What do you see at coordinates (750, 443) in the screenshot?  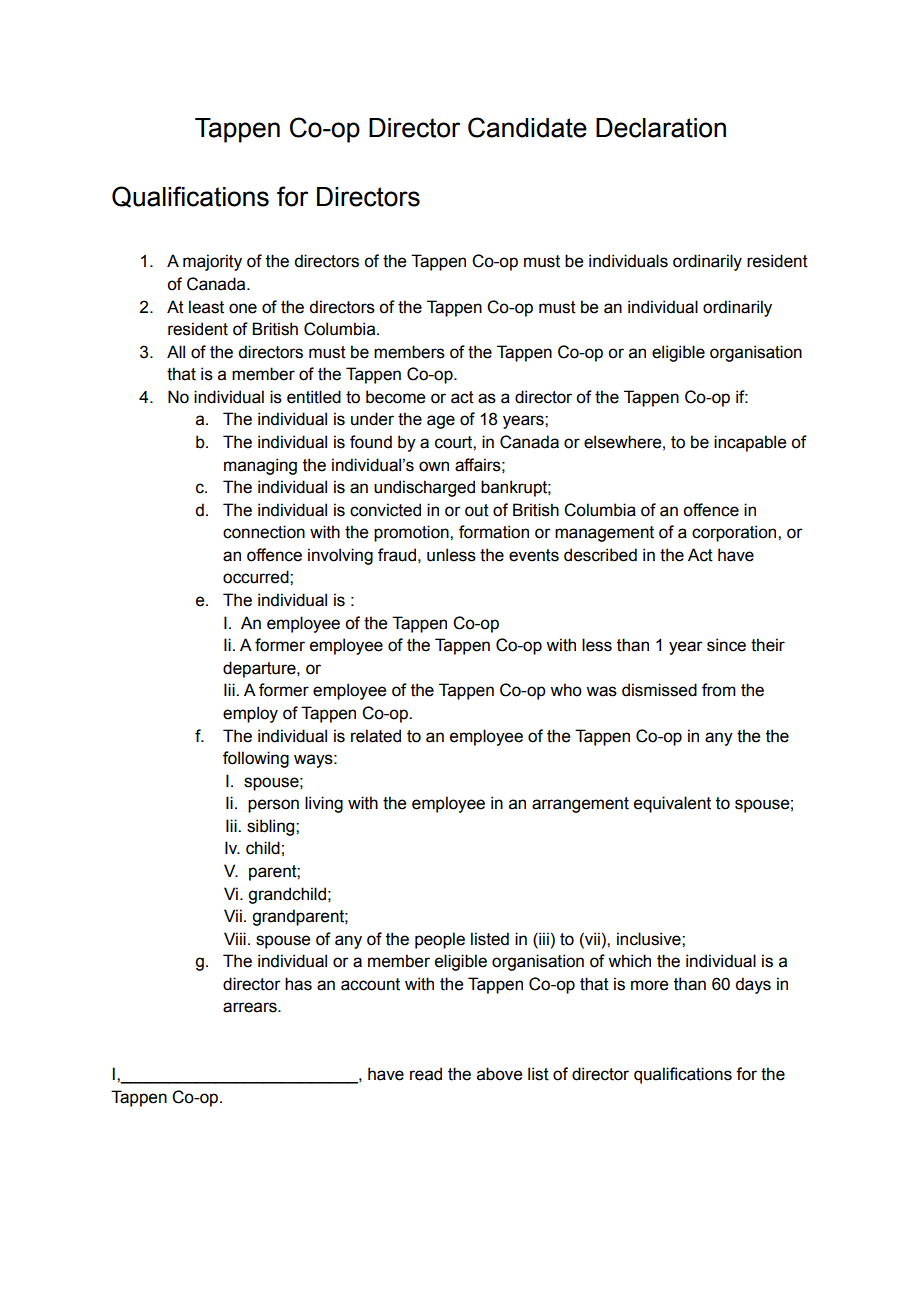 I see `incapable` at bounding box center [750, 443].
